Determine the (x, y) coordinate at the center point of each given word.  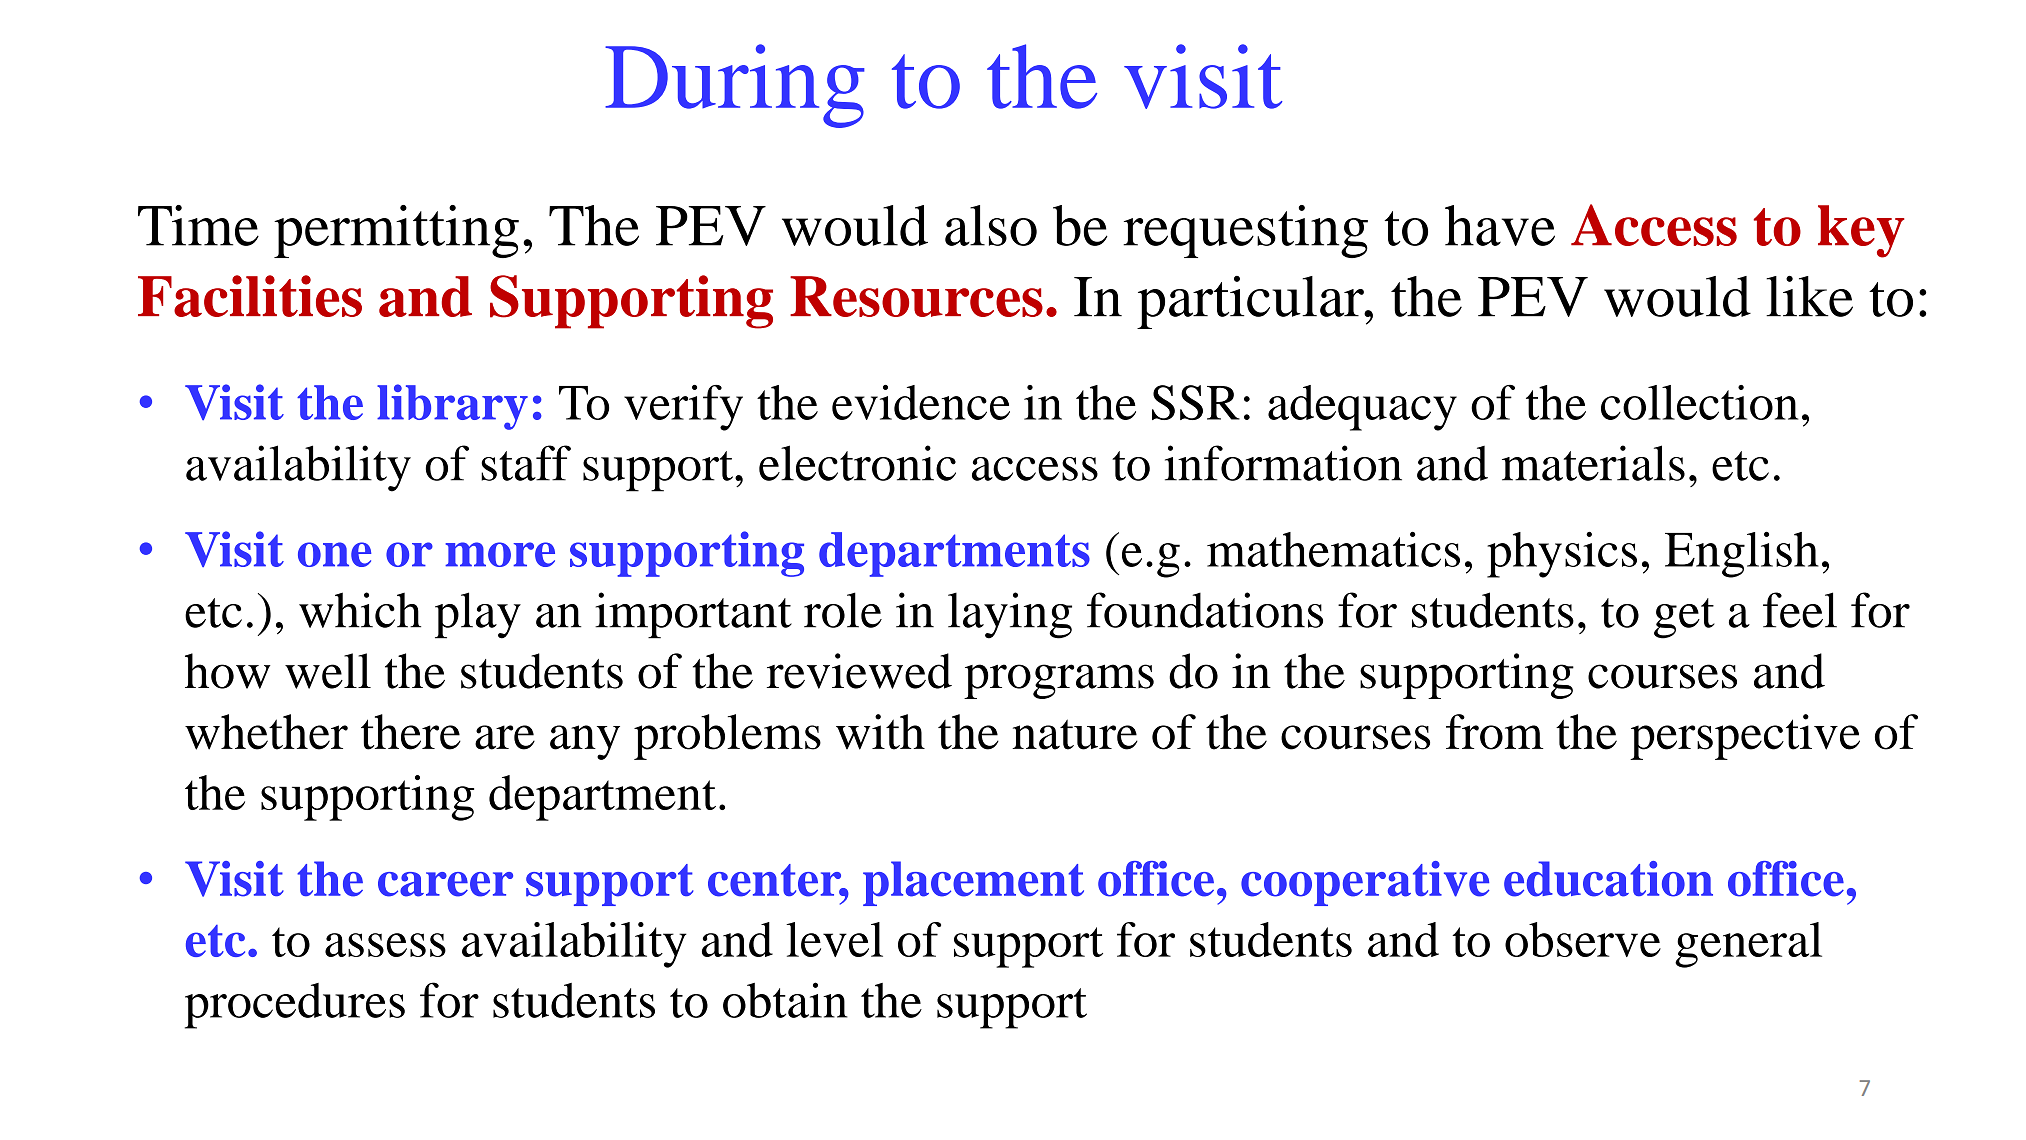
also (991, 225)
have (1500, 225)
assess (385, 945)
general (1748, 945)
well (328, 671)
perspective (1745, 737)
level (834, 939)
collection (1699, 402)
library (452, 407)
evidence (921, 402)
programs (1059, 681)
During (735, 86)
